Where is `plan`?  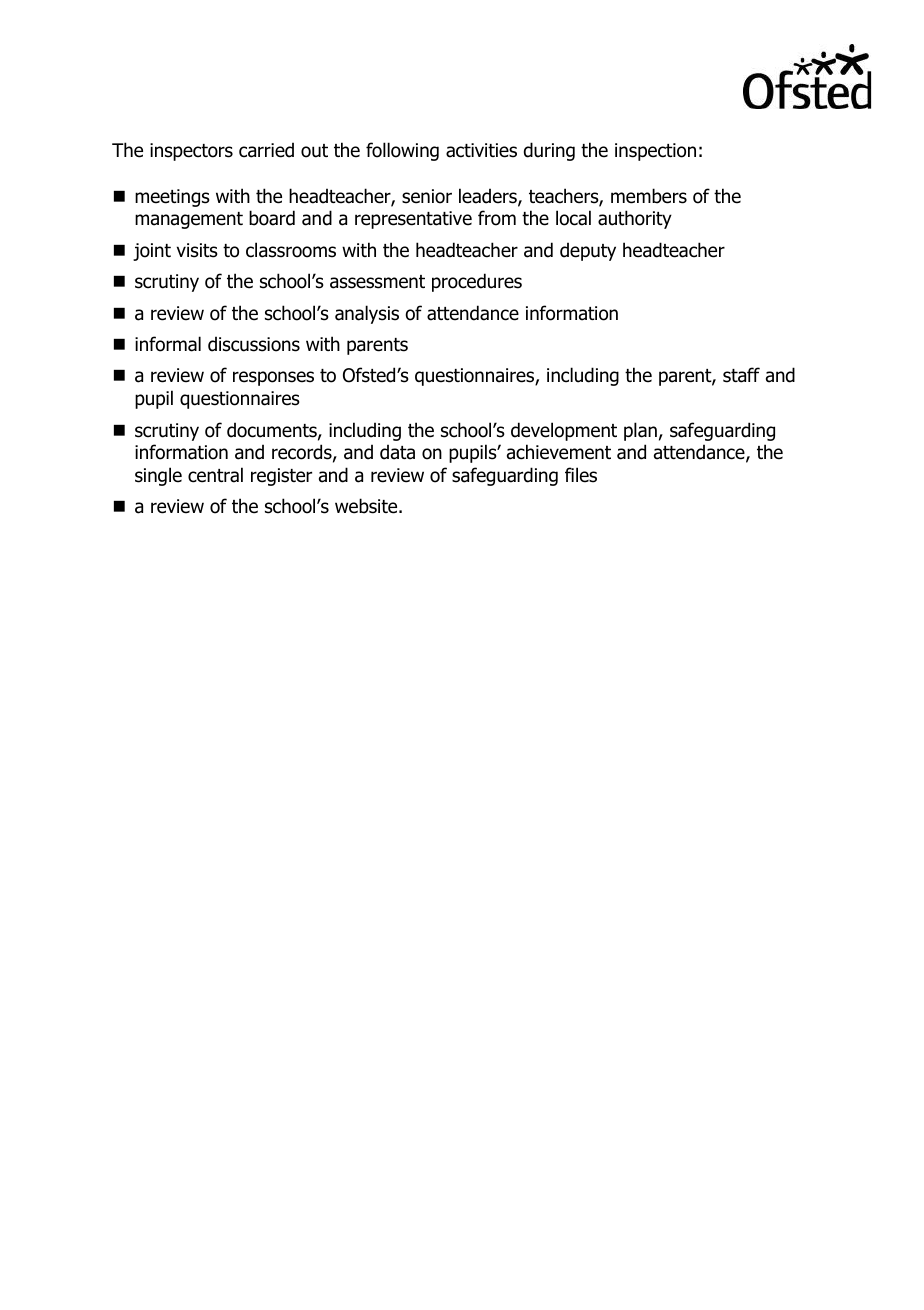
plan is located at coordinates (640, 431).
